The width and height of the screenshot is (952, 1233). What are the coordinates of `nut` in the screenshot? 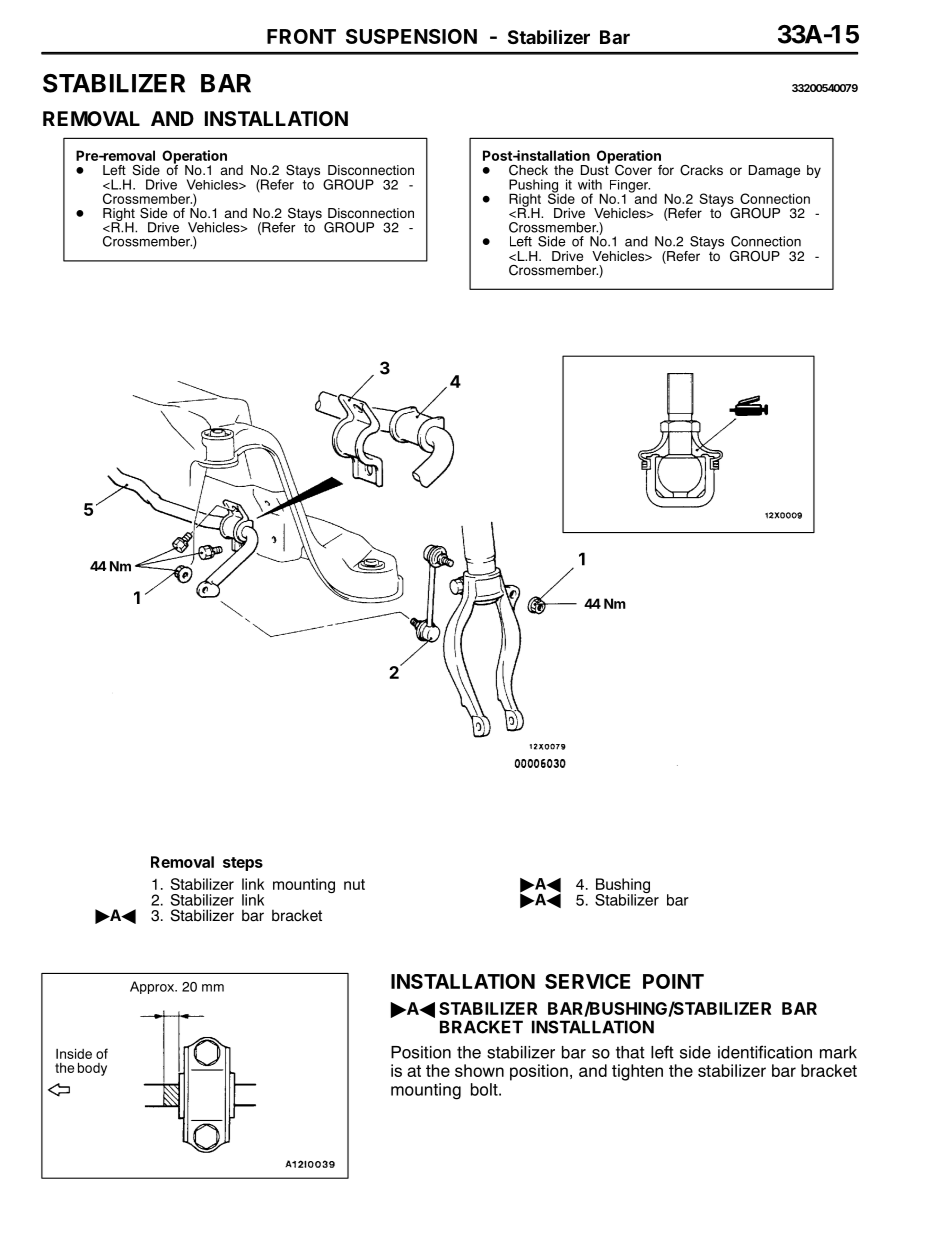 It's located at (354, 884).
